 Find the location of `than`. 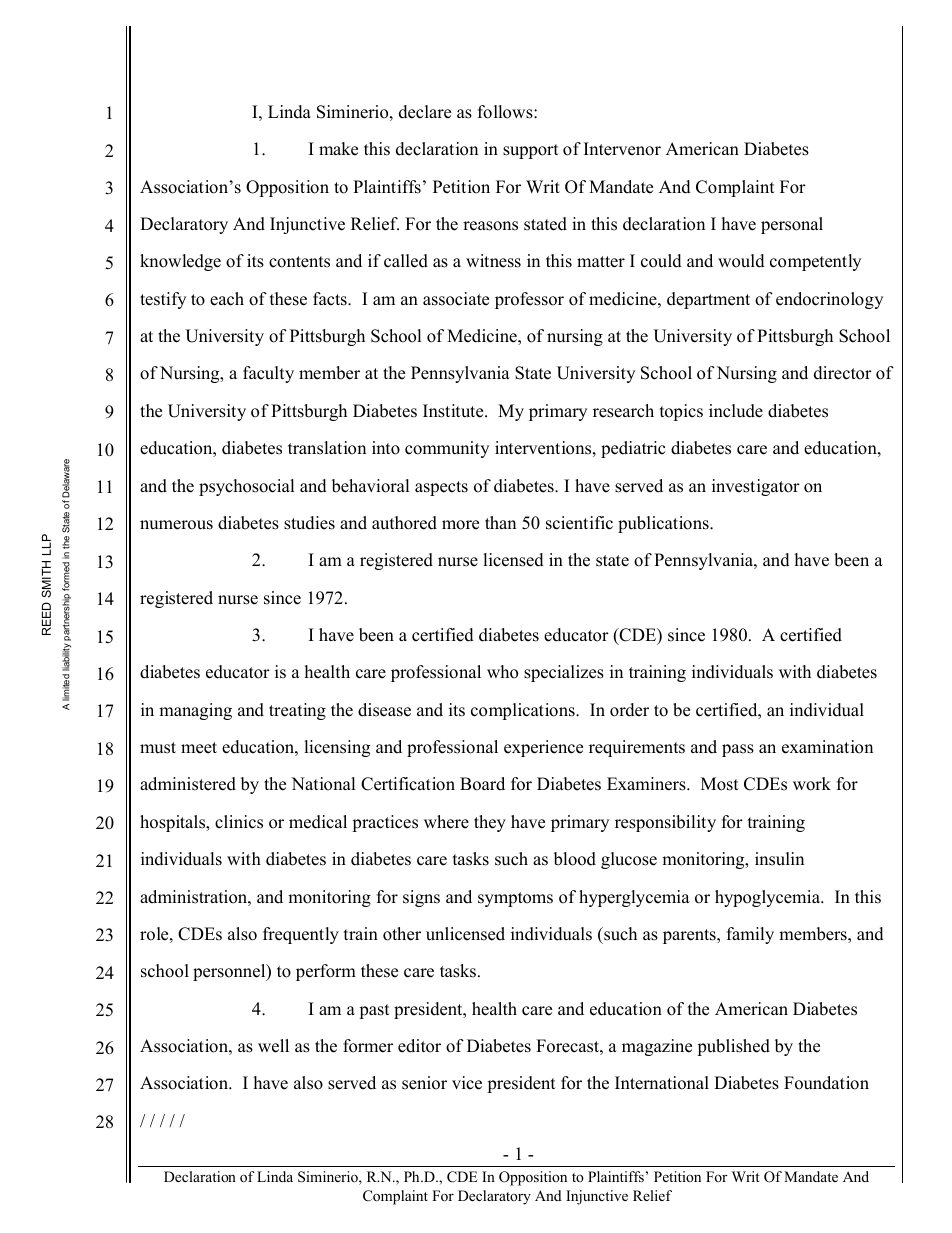

than is located at coordinates (500, 522).
